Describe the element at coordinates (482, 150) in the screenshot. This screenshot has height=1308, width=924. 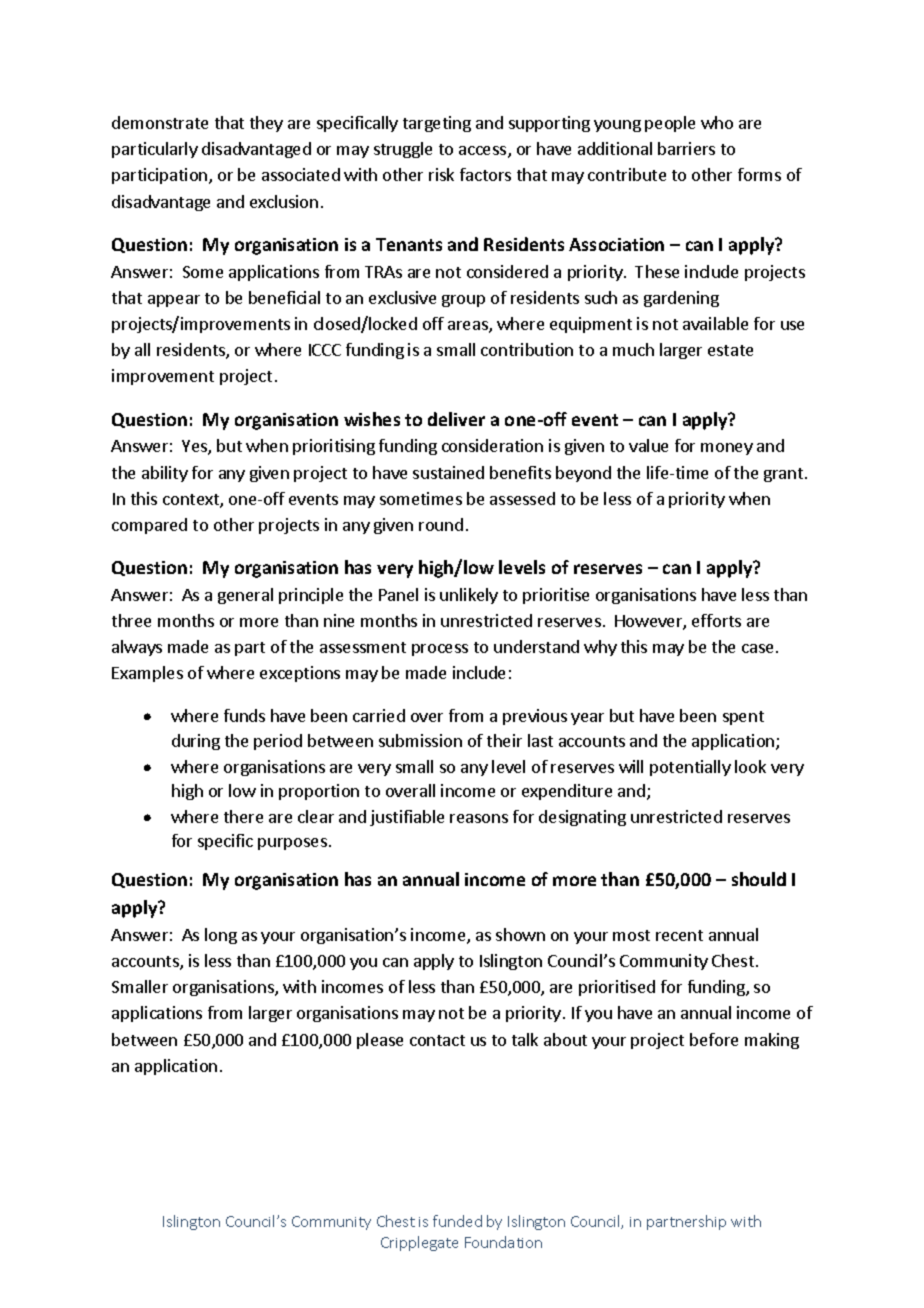
I see `access` at that location.
